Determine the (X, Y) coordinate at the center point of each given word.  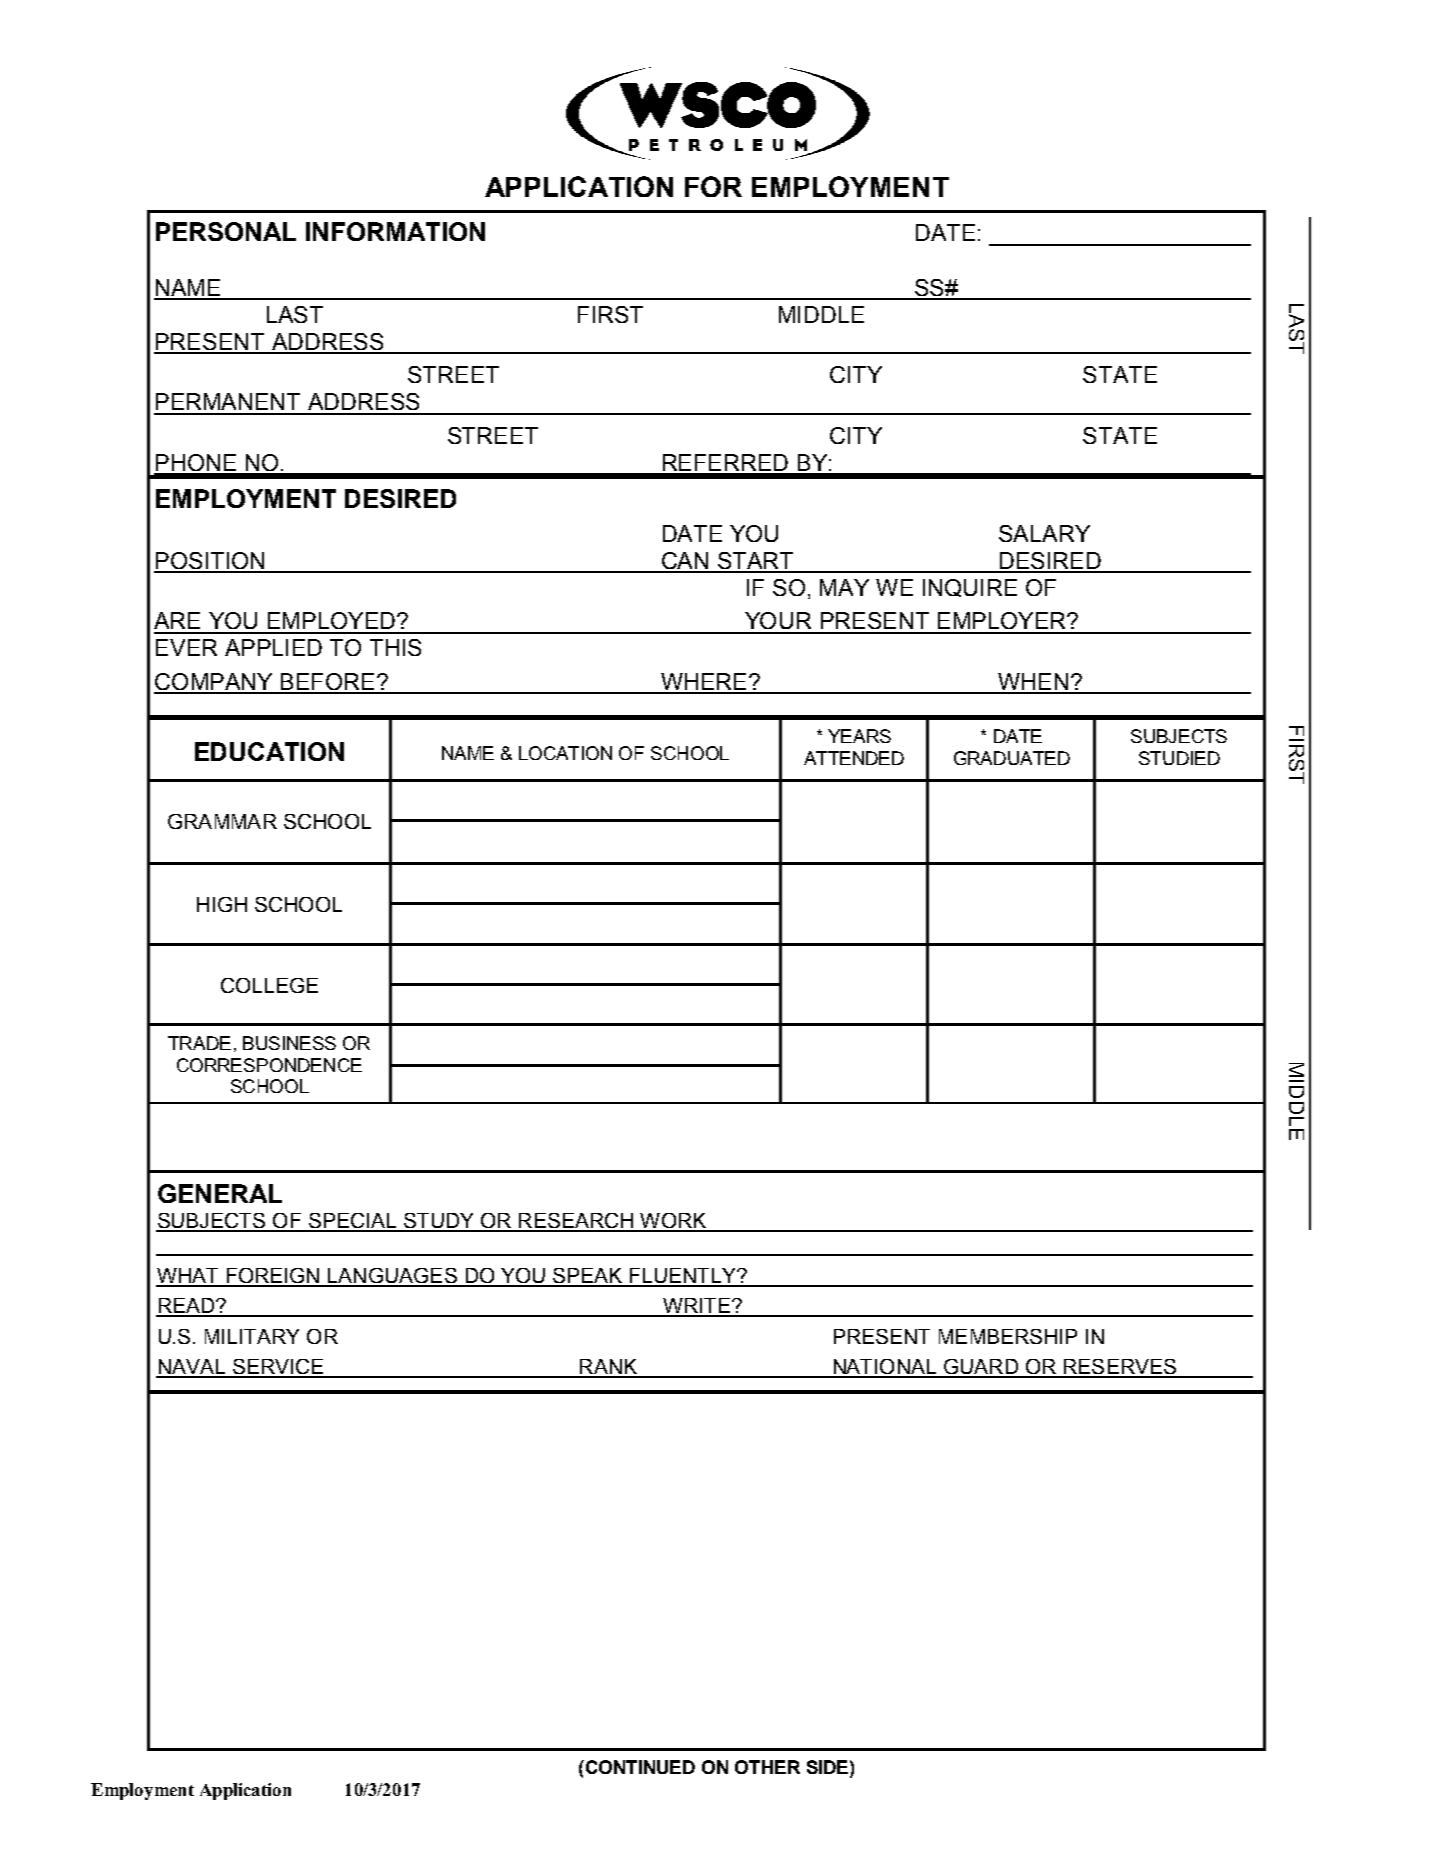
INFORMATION (395, 231)
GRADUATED (1012, 758)
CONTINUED (639, 1767)
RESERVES (1120, 1368)
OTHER (767, 1767)
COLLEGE (269, 985)
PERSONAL (226, 231)
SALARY (1044, 533)
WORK (673, 1222)
